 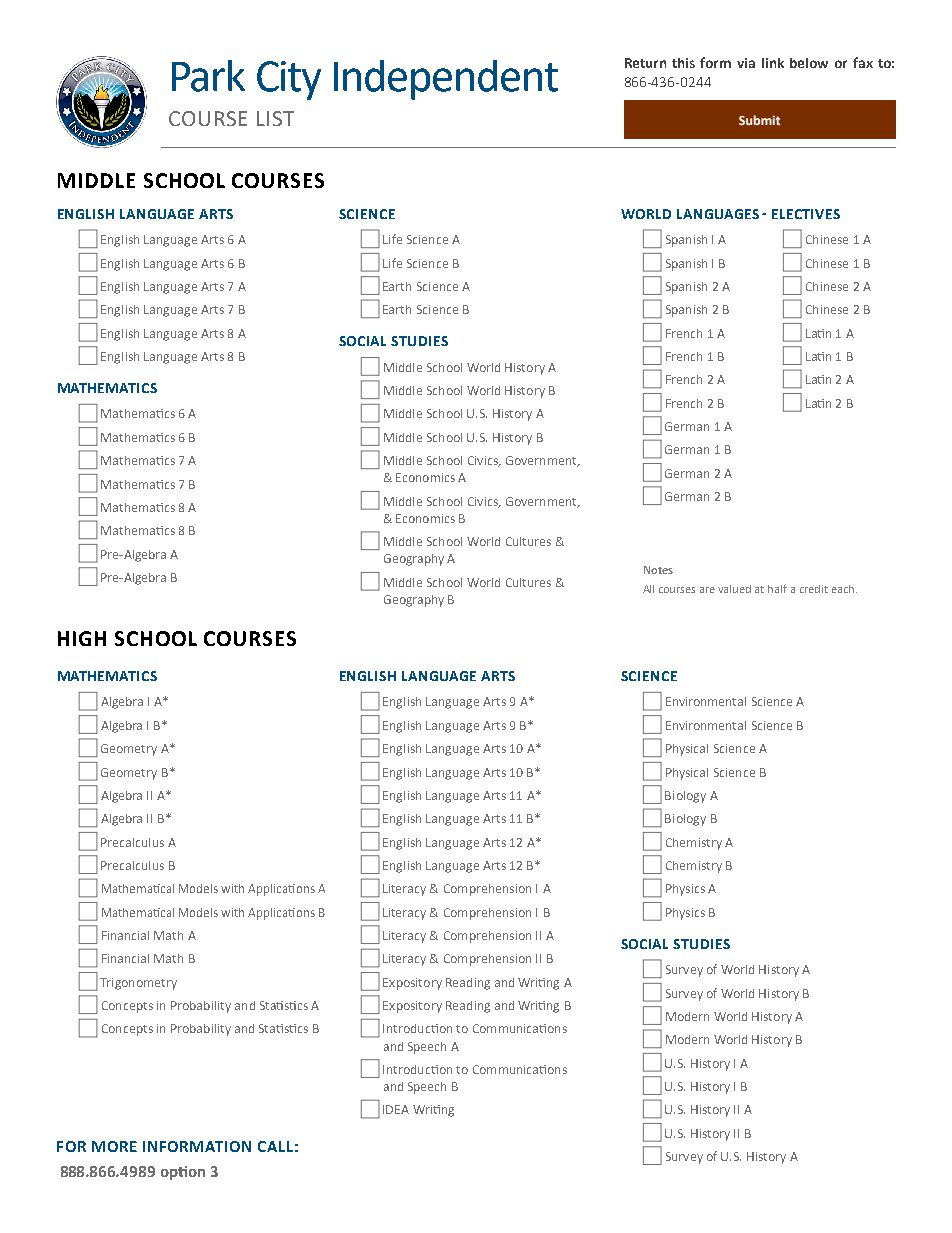 What do you see at coordinates (658, 570) in the page?
I see `Notes` at bounding box center [658, 570].
